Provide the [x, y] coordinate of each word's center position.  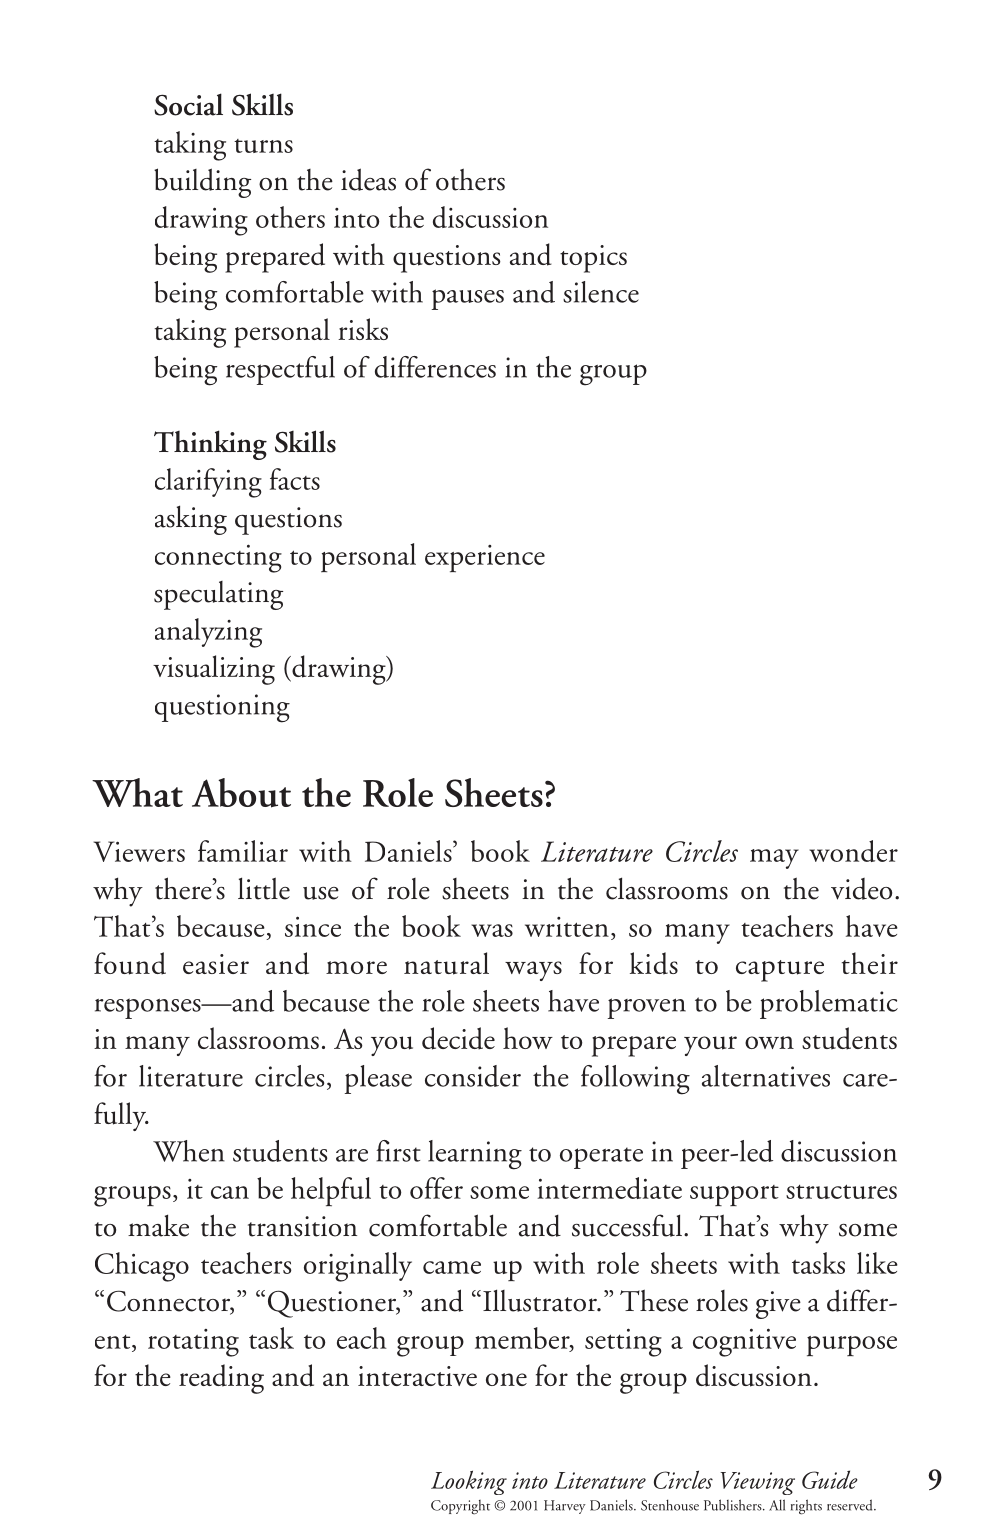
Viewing [757, 1483]
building [202, 183]
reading [221, 1379]
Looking [469, 1482]
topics [593, 259]
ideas [368, 179]
